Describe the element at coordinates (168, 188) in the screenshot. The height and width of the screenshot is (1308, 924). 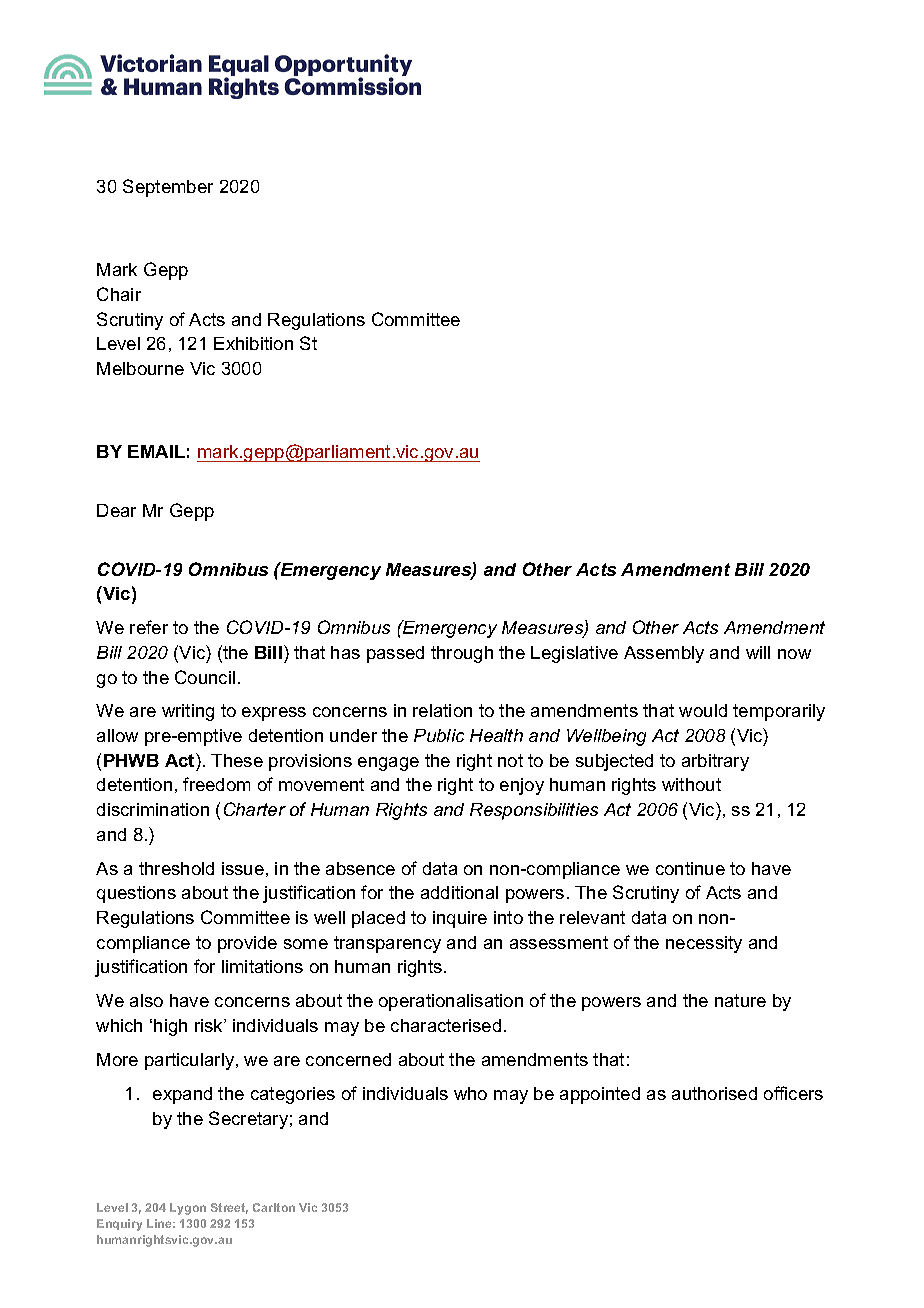
I see `September` at that location.
